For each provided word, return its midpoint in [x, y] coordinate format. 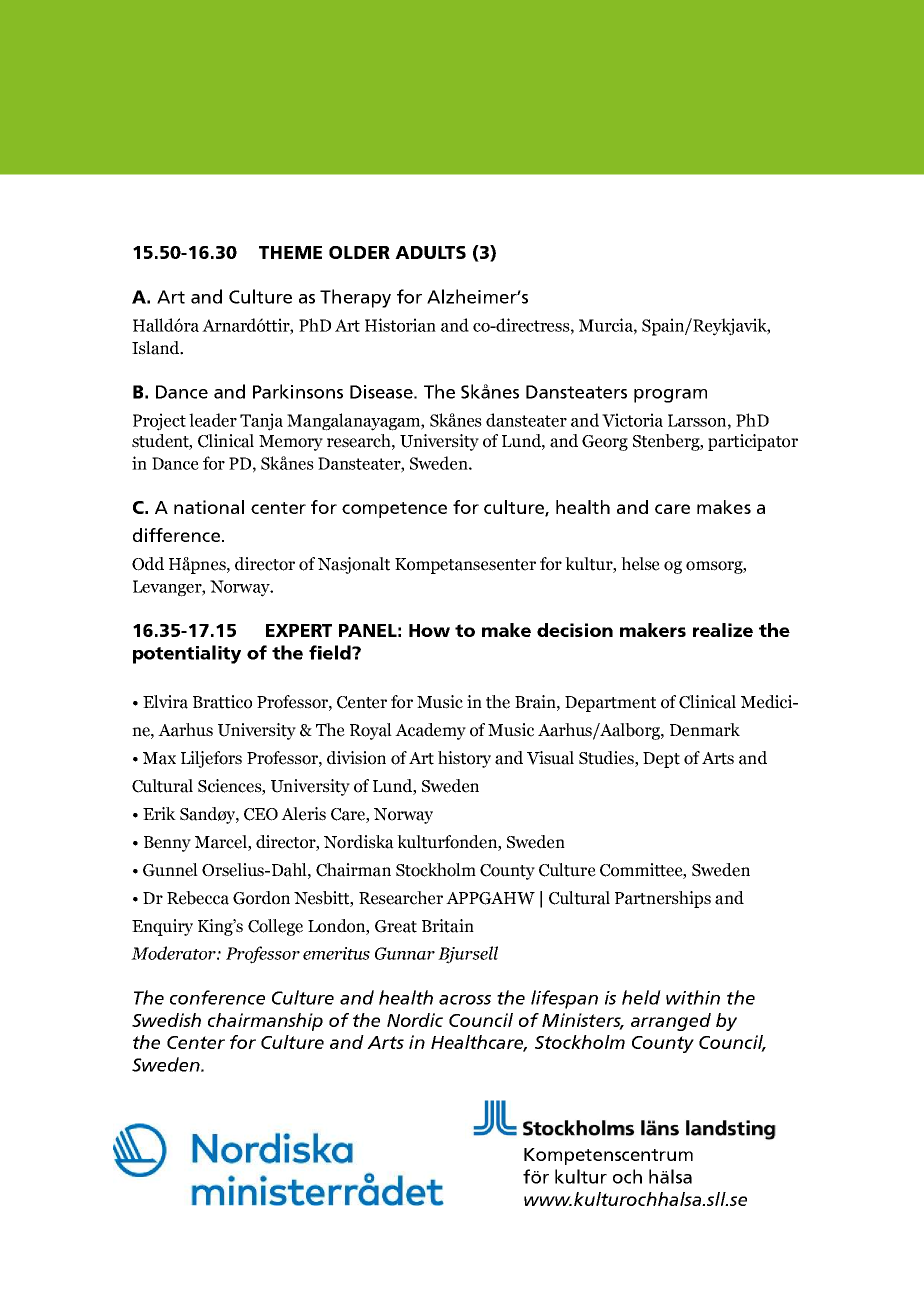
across [465, 1000]
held [641, 997]
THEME [290, 252]
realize [723, 630]
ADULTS [430, 252]
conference [217, 997]
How [429, 630]
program [670, 396]
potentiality [187, 654]
